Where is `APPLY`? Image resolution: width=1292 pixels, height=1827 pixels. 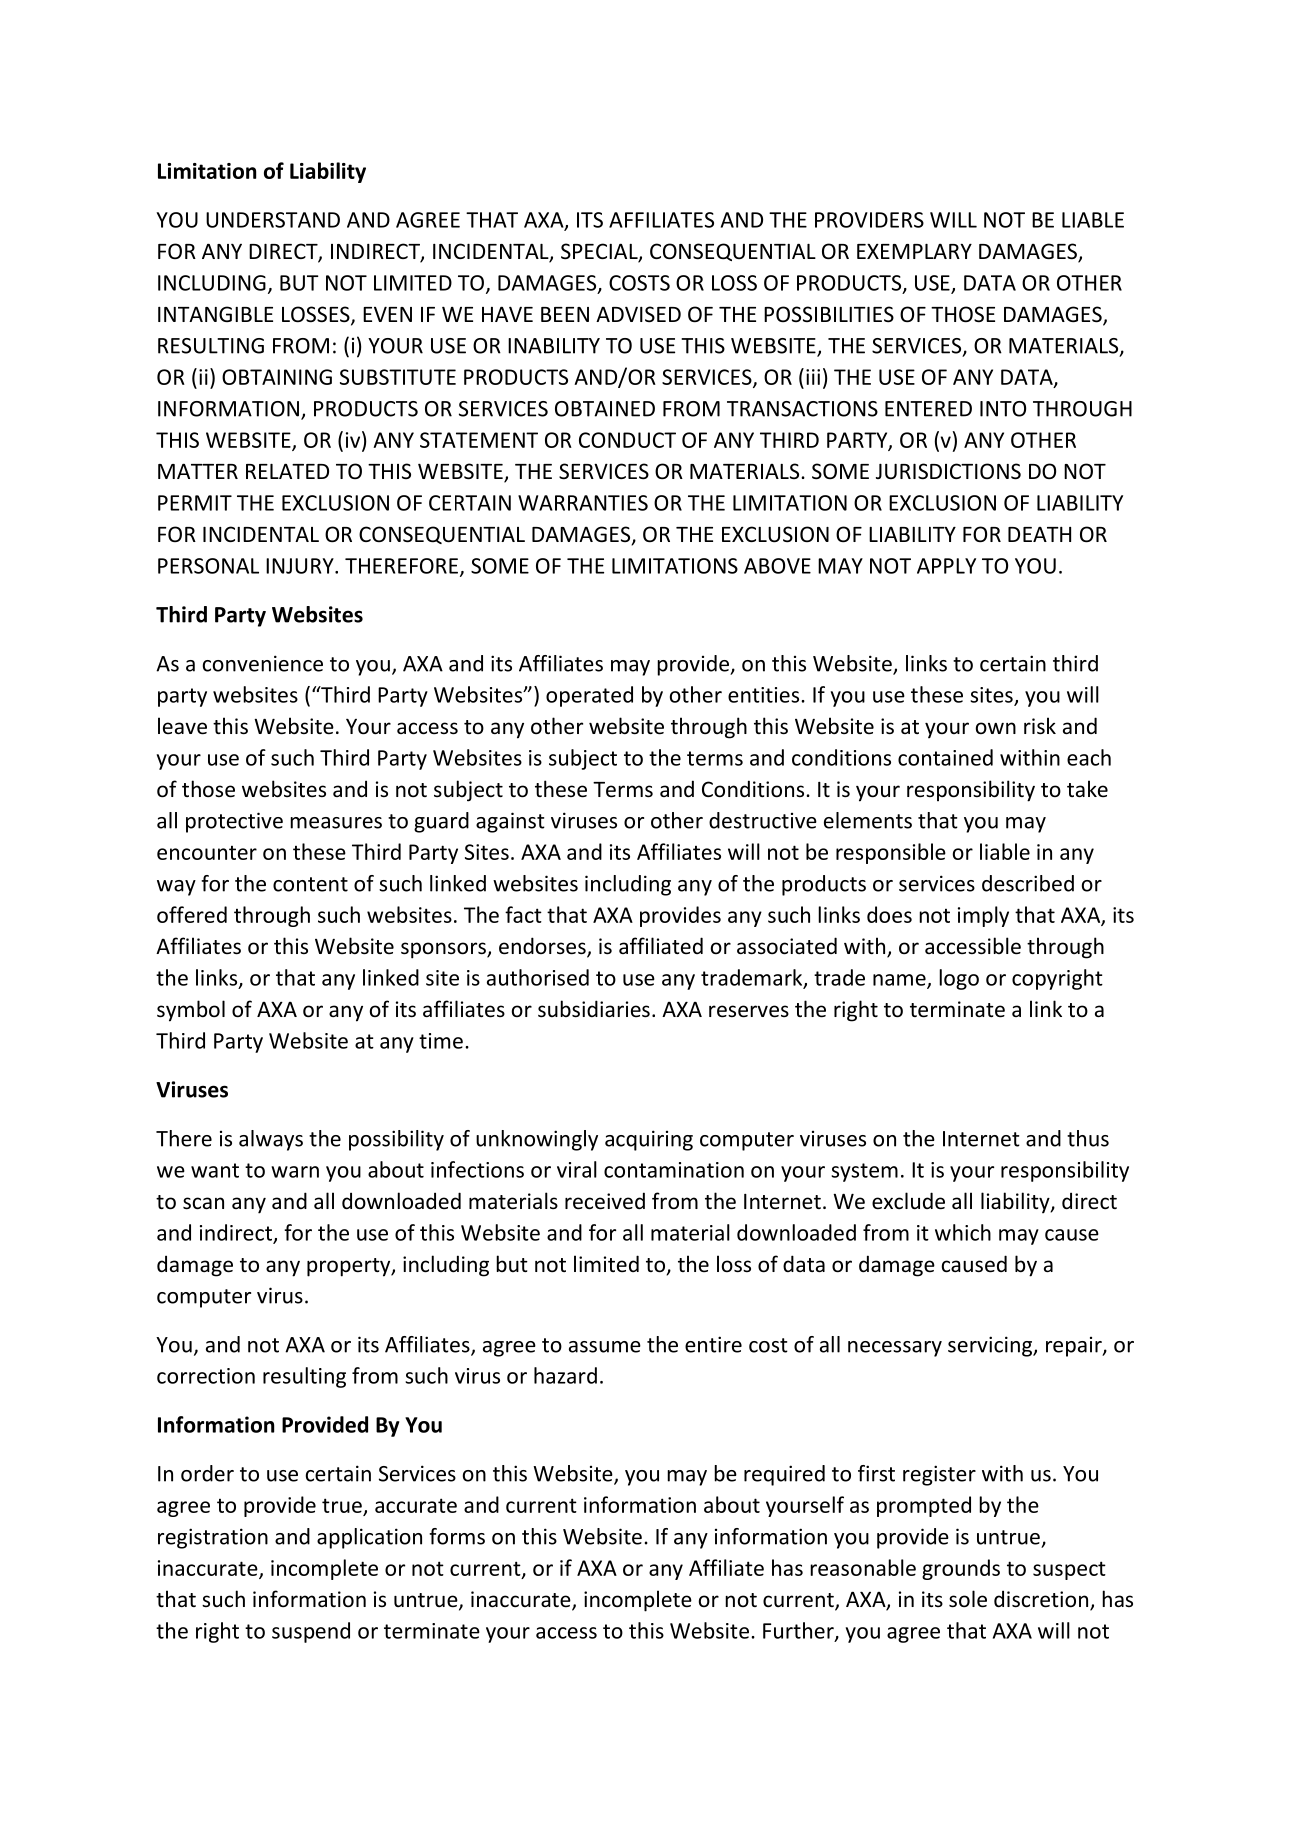
APPLY is located at coordinates (946, 566).
